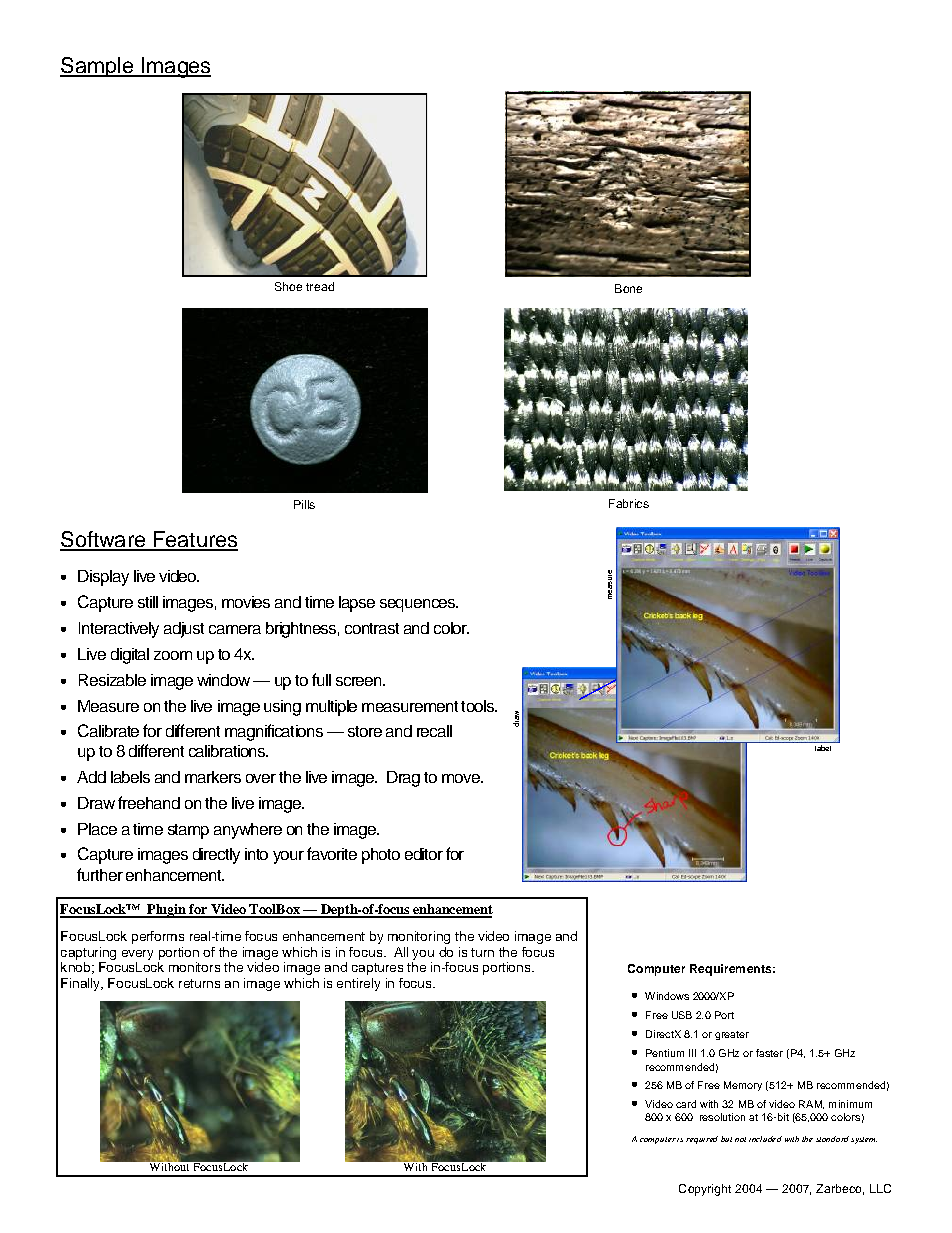  I want to click on Fabrics, so click(629, 503).
